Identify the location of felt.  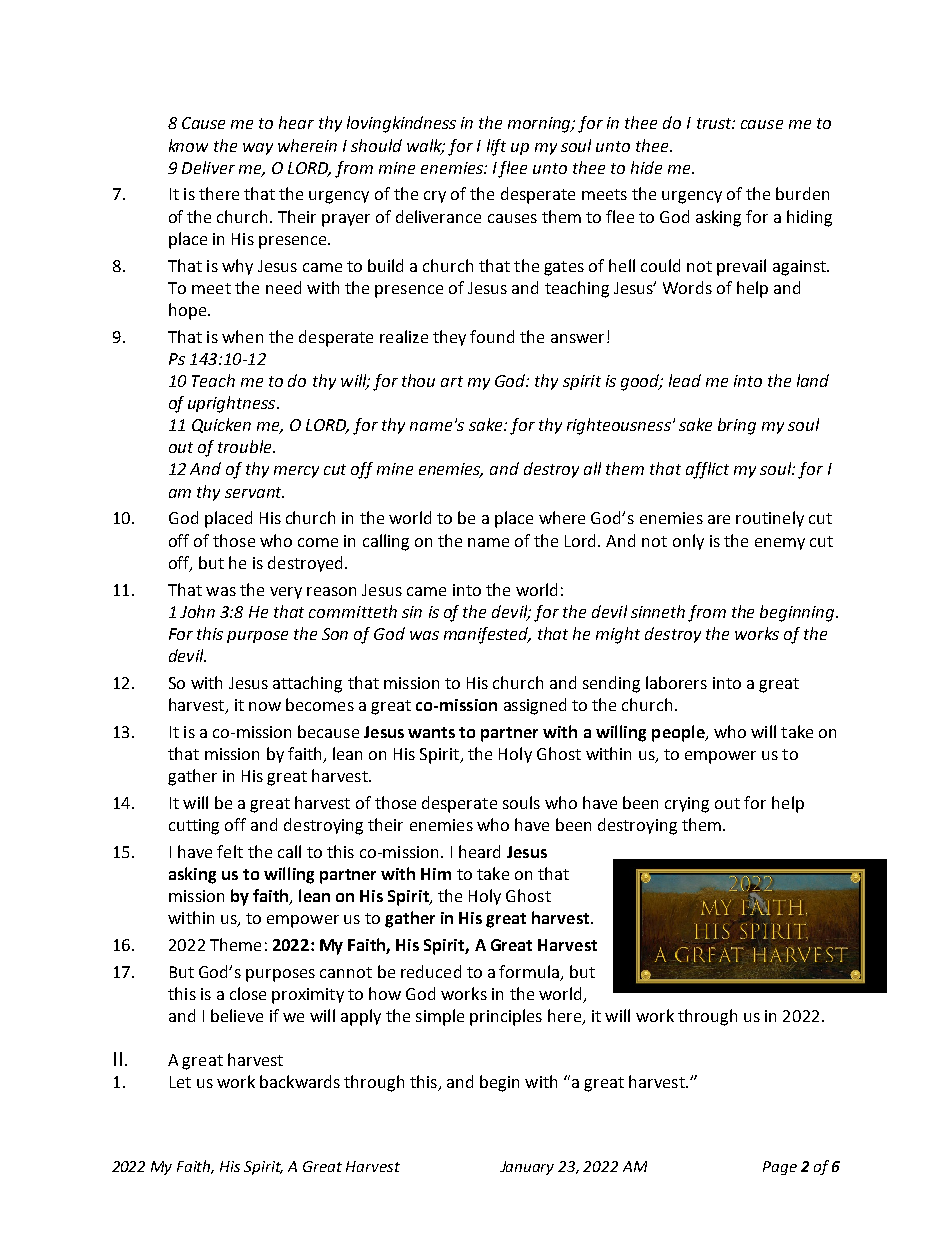
(230, 851).
